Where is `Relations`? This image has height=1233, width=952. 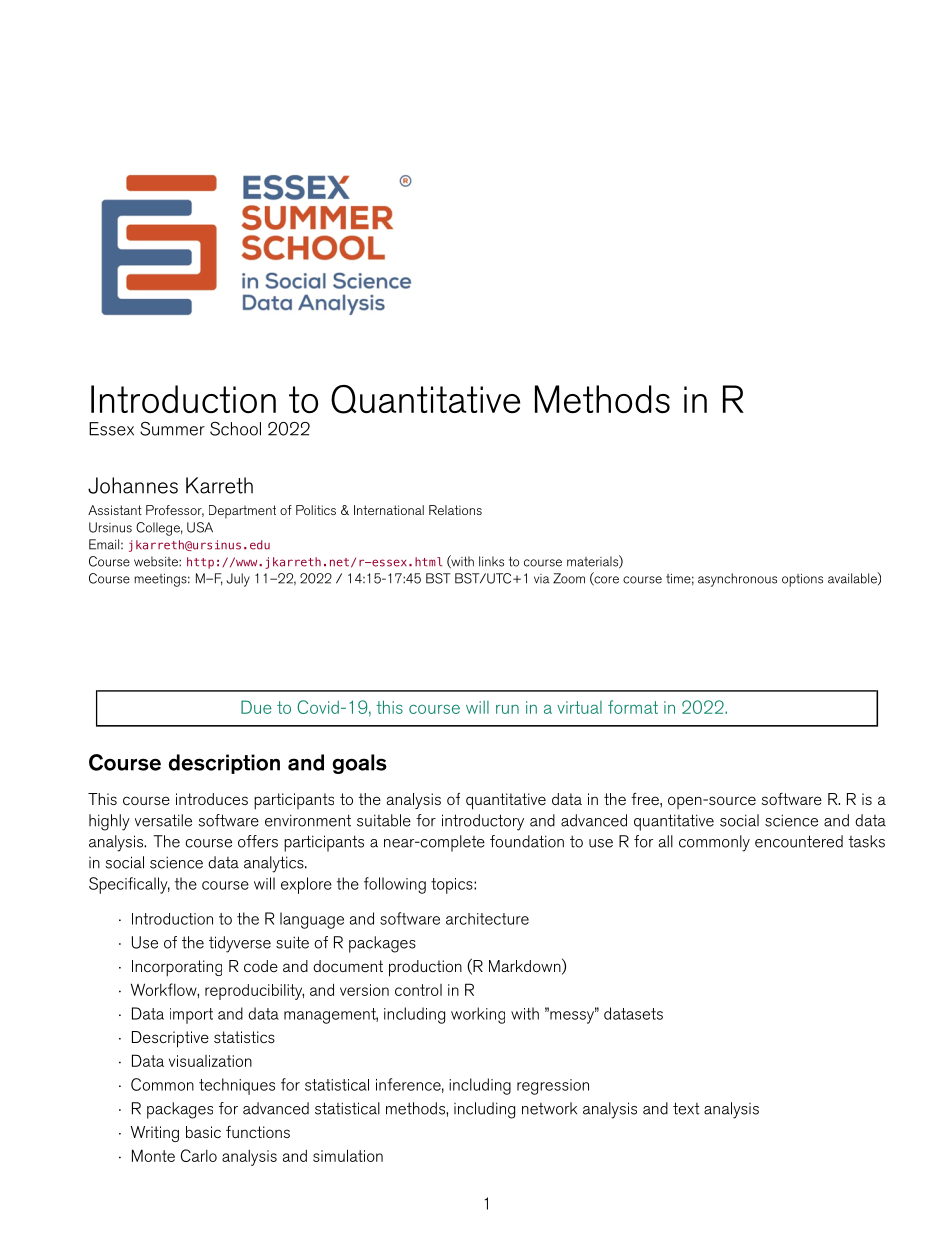
Relations is located at coordinates (455, 510).
